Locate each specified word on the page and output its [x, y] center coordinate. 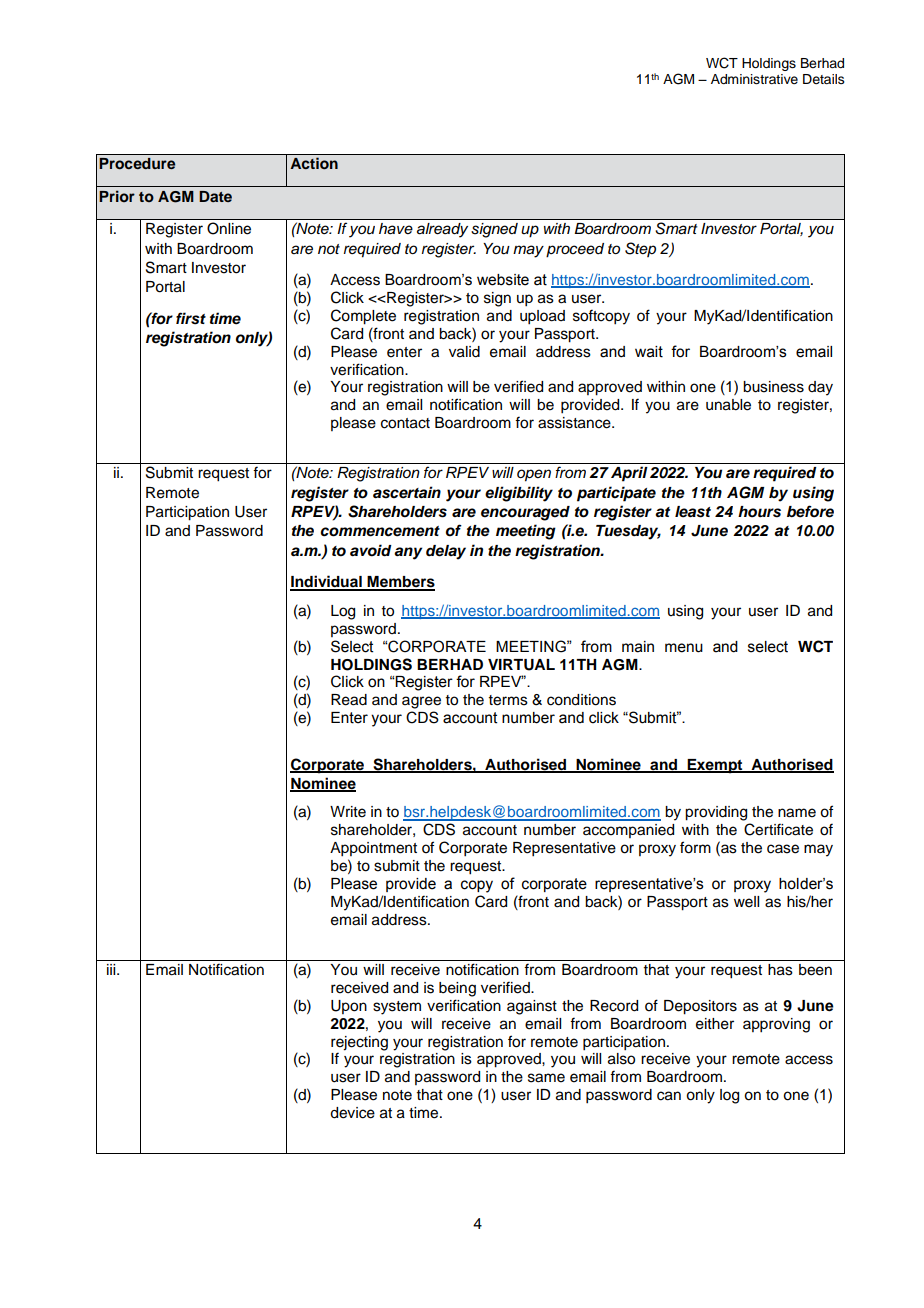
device [352, 1113]
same [546, 1078]
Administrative [754, 79]
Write [348, 812]
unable [728, 405]
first [191, 318]
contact [405, 423]
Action [314, 163]
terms [508, 700]
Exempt [715, 766]
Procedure [137, 164]
